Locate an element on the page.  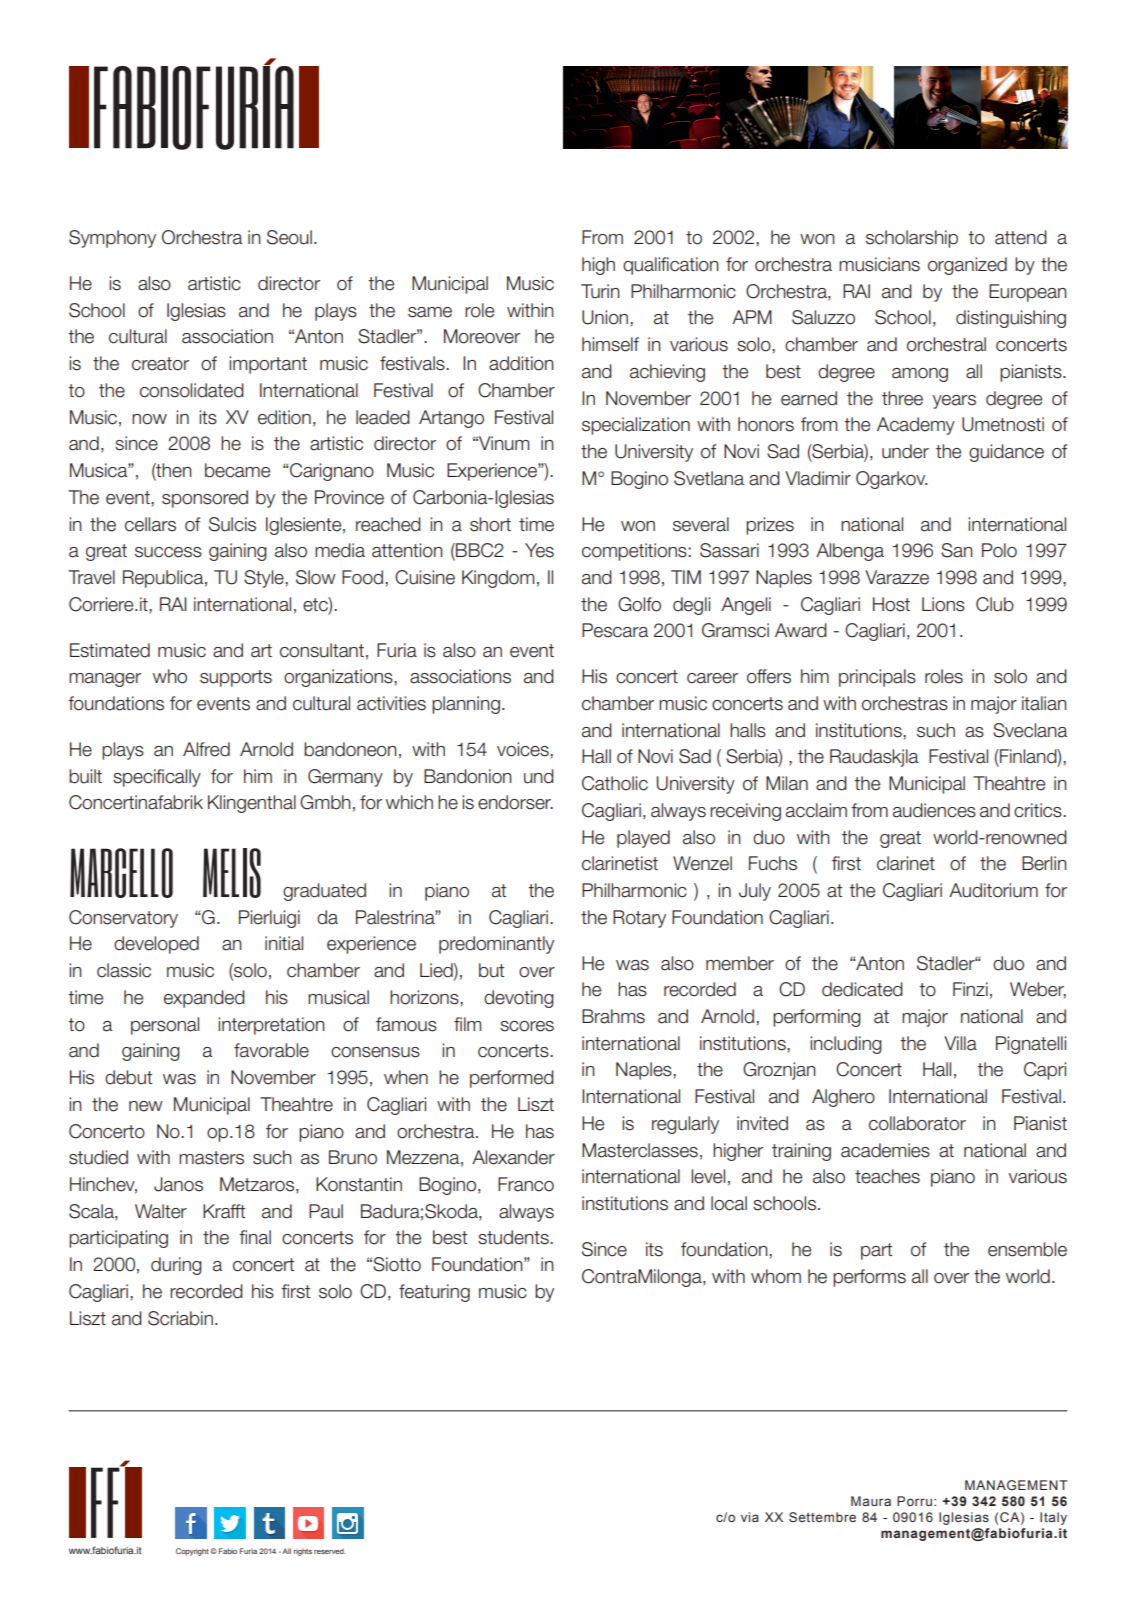
via is located at coordinates (750, 1517).
